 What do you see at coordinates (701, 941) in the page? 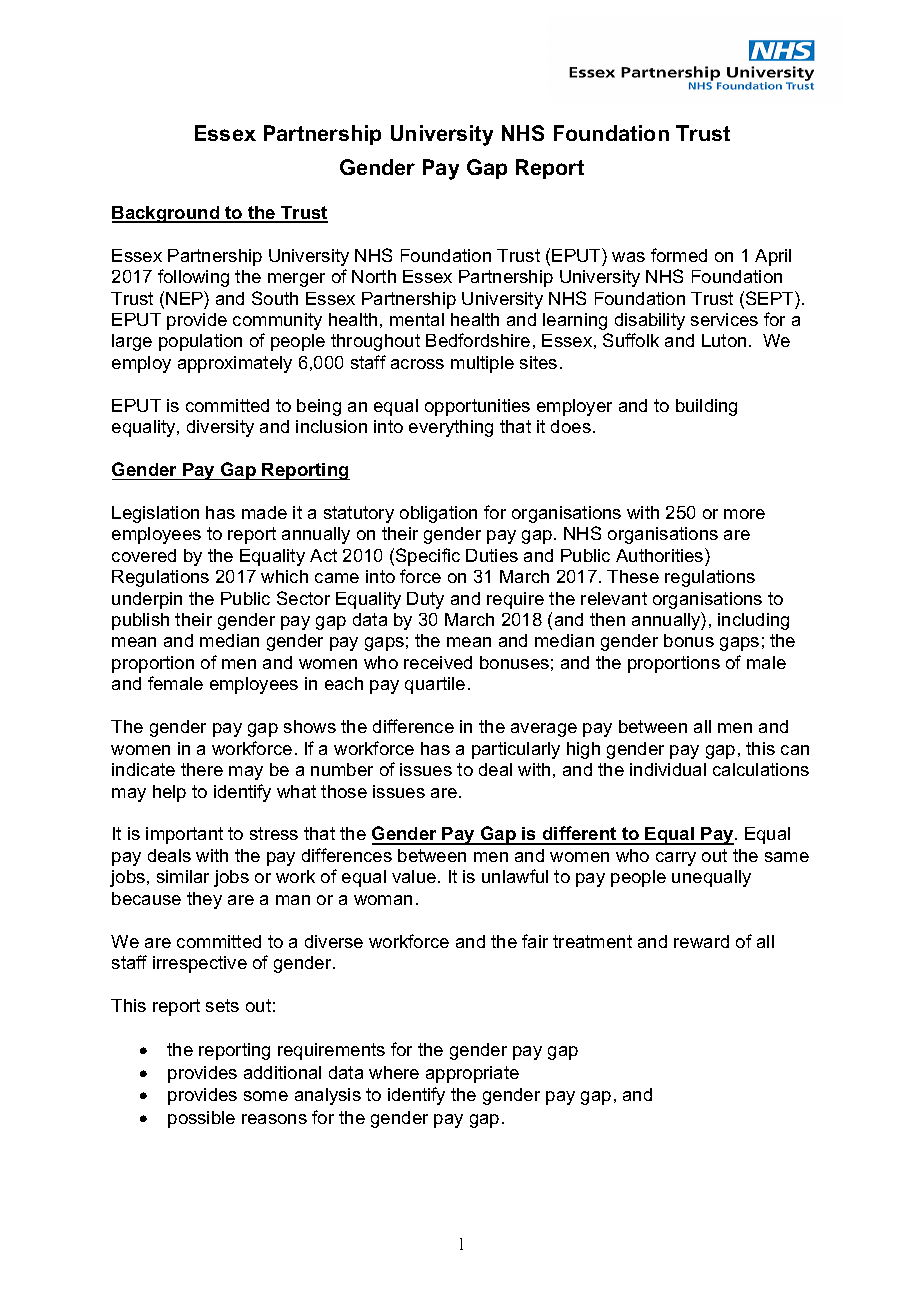
I see `reward` at bounding box center [701, 941].
